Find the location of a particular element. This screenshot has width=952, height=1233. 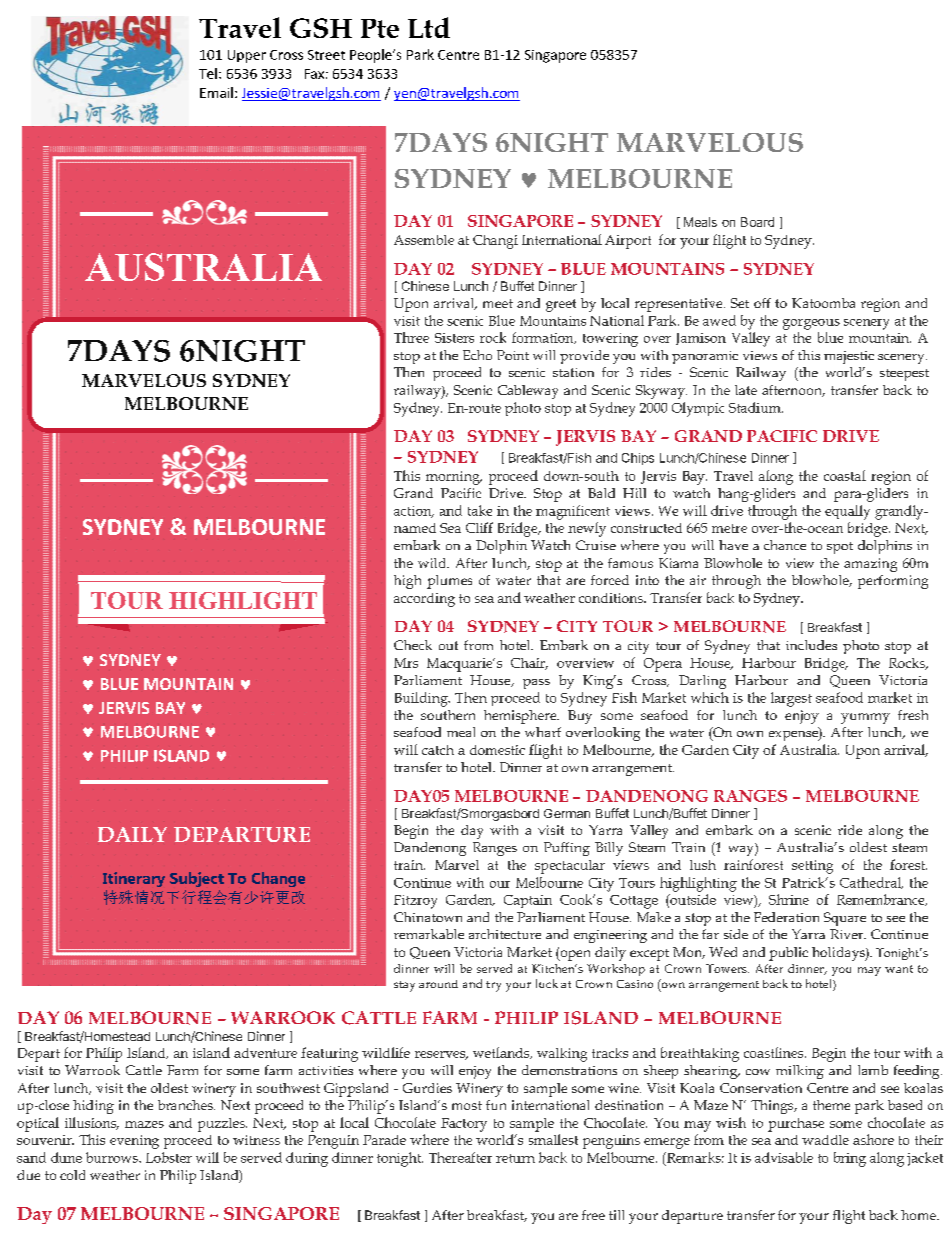

Mrs is located at coordinates (406, 663).
